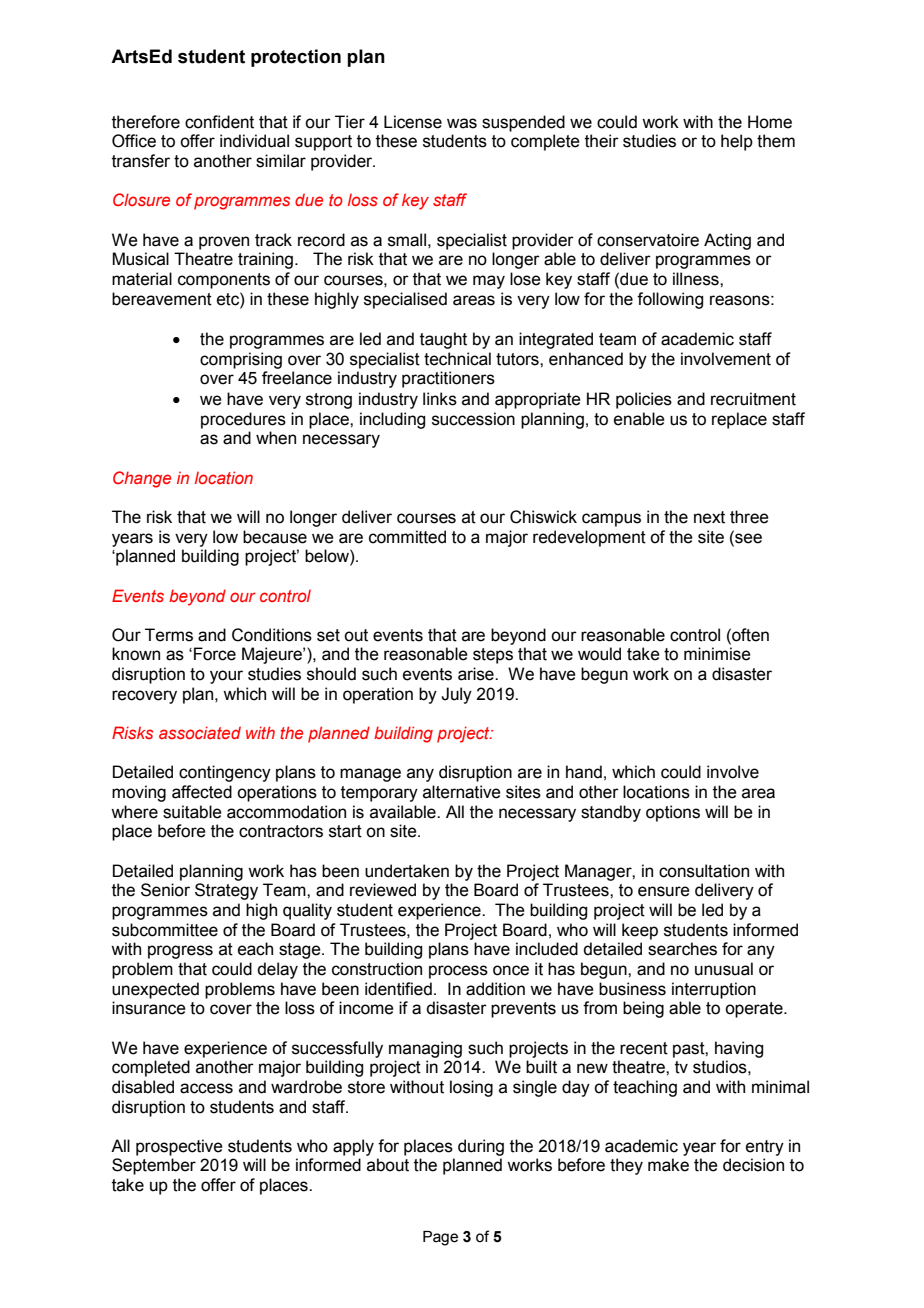 Image resolution: width=924 pixels, height=1308 pixels. I want to click on Page, so click(440, 1238).
